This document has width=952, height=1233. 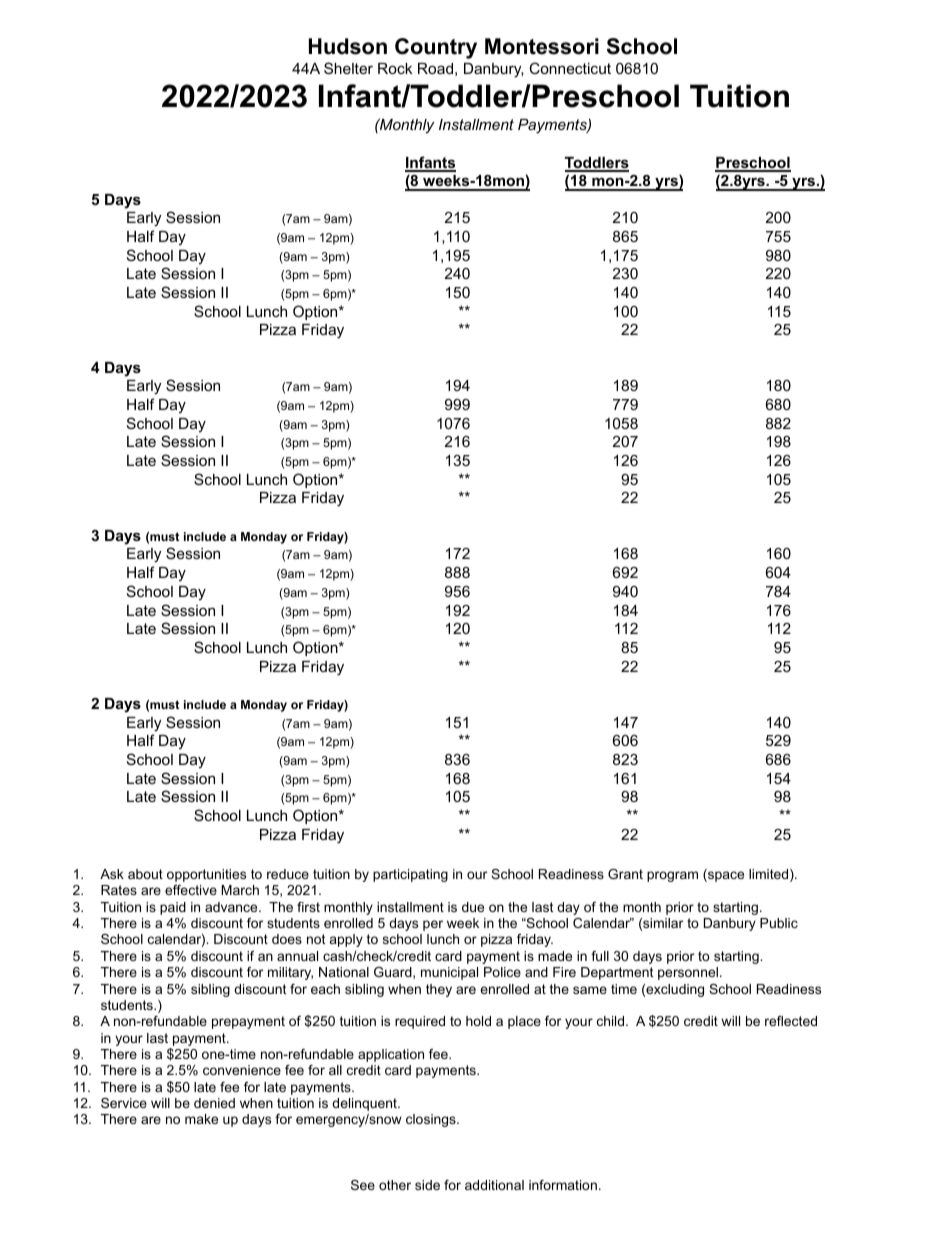 What do you see at coordinates (570, 68) in the document?
I see `Connecticut` at bounding box center [570, 68].
